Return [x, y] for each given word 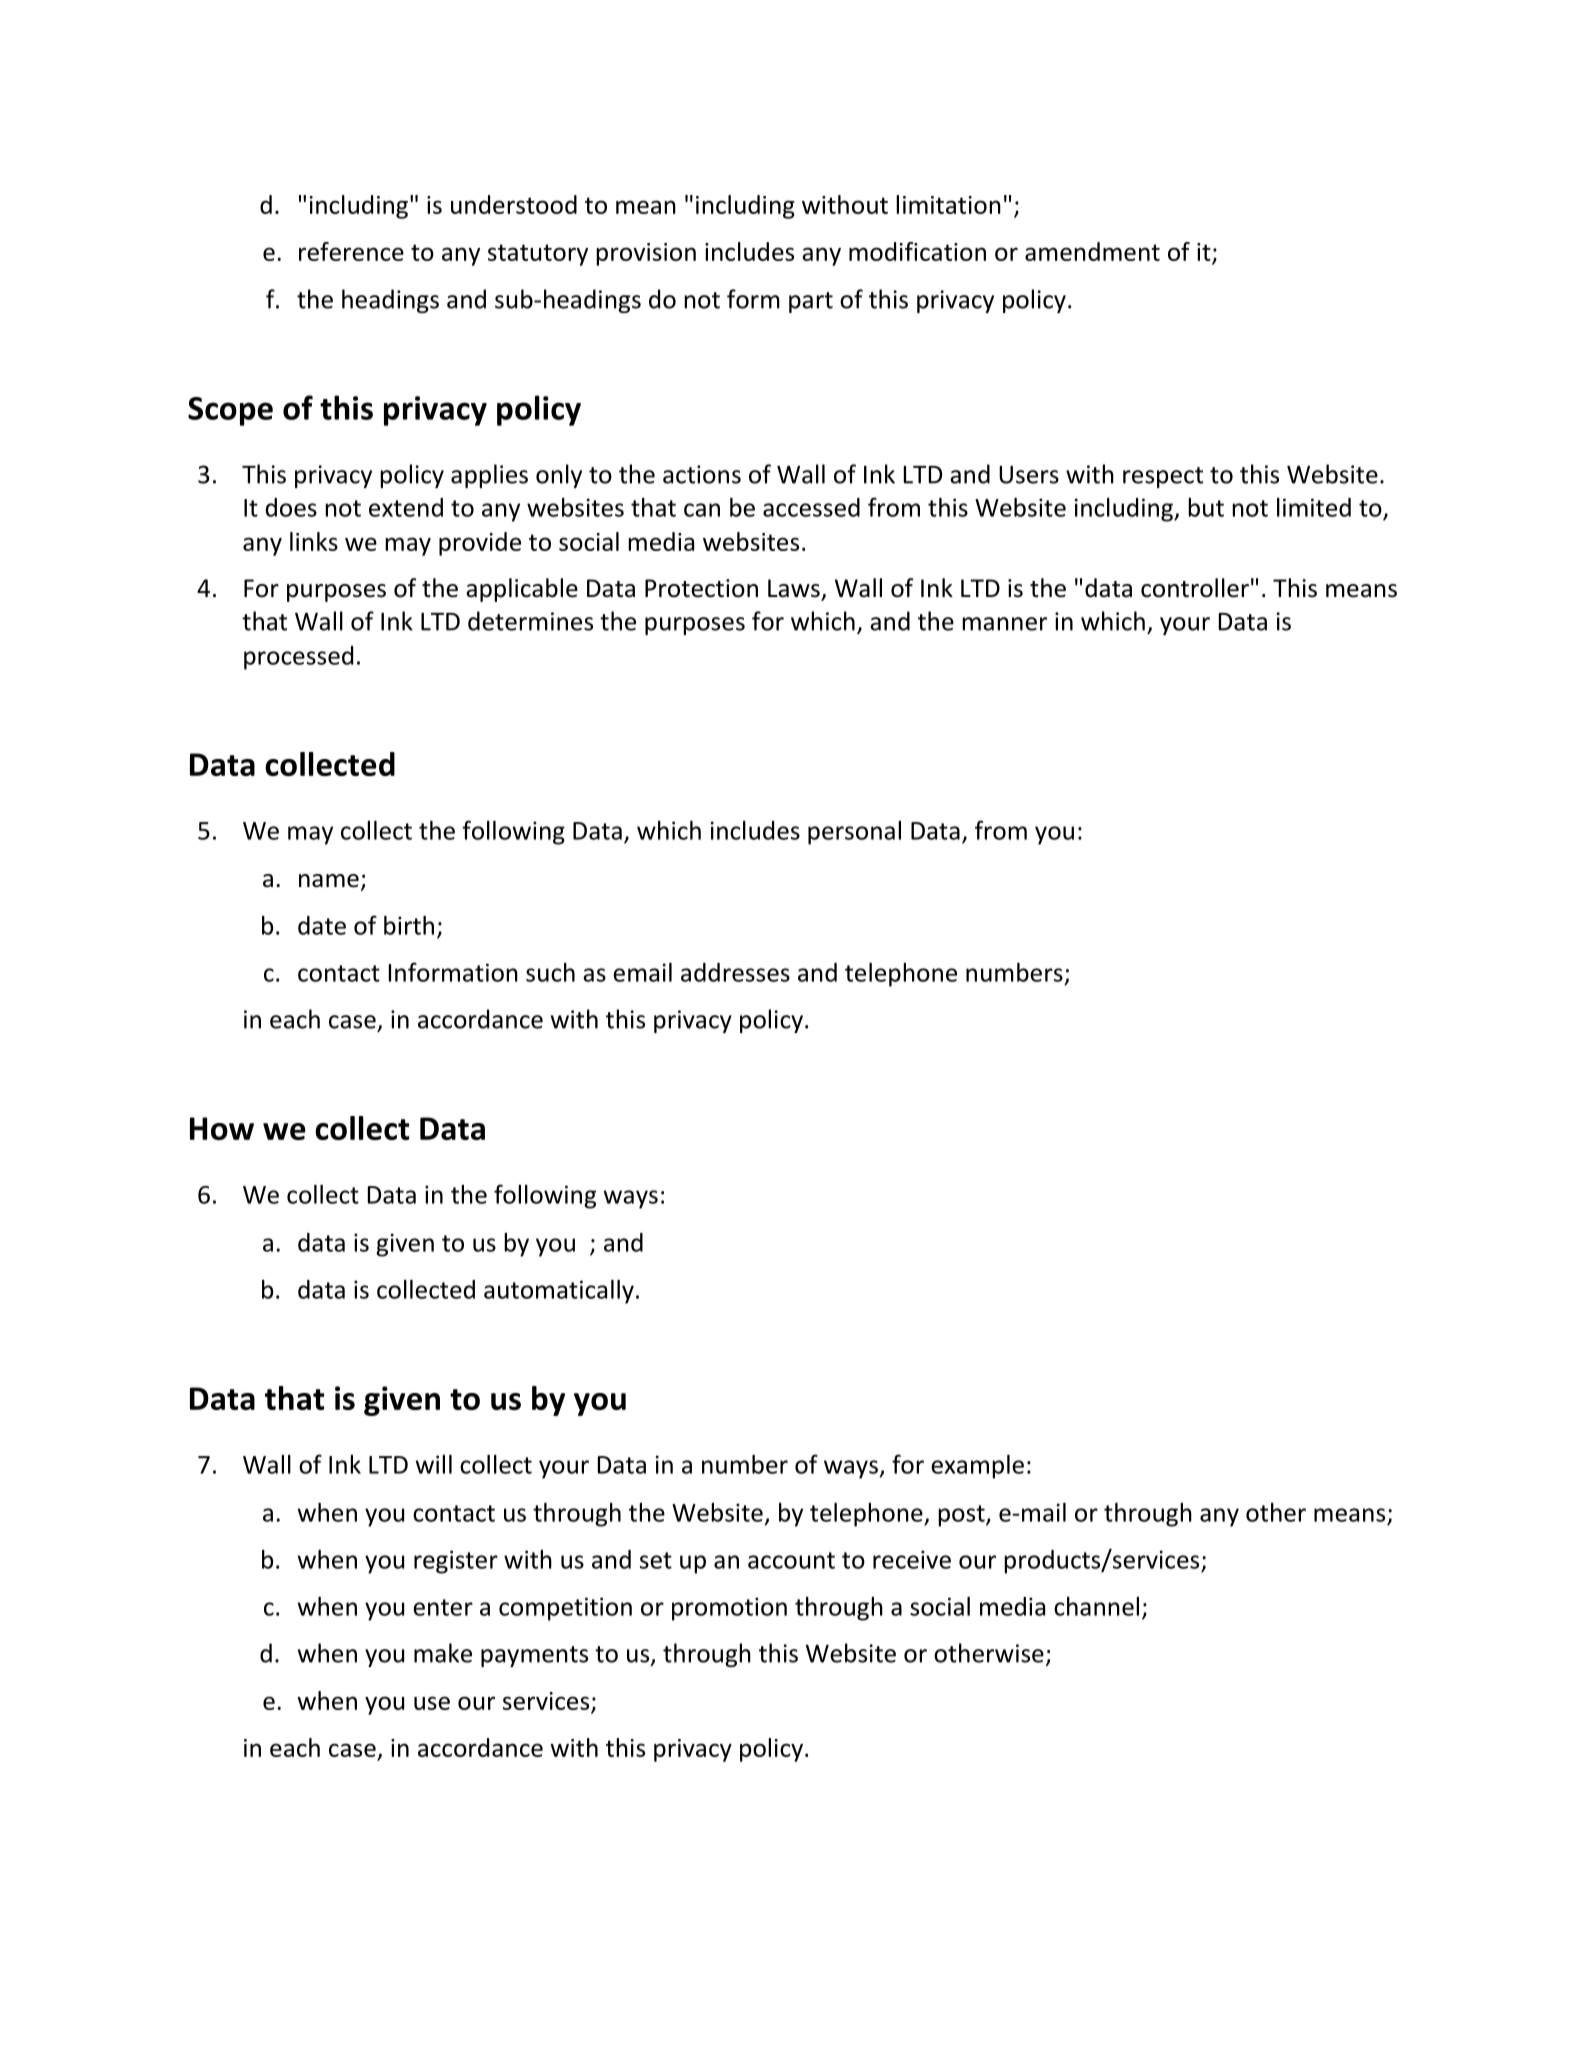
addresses [735, 972]
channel [1096, 1606]
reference [351, 251]
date [322, 925]
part [811, 302]
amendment [1092, 251]
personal [854, 833]
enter [443, 1607]
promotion [729, 1609]
